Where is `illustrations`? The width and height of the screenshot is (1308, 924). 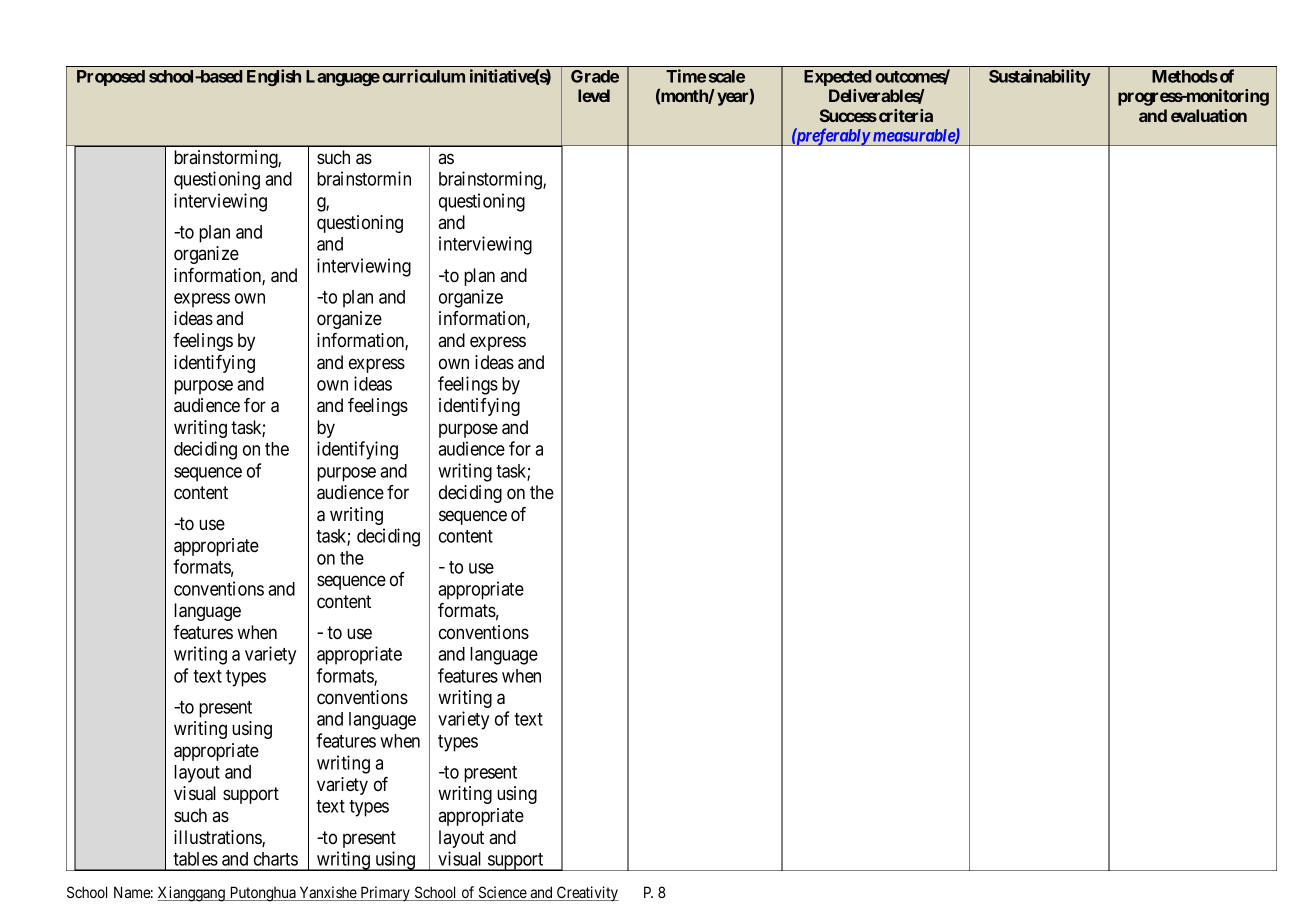 illustrations is located at coordinates (218, 838).
